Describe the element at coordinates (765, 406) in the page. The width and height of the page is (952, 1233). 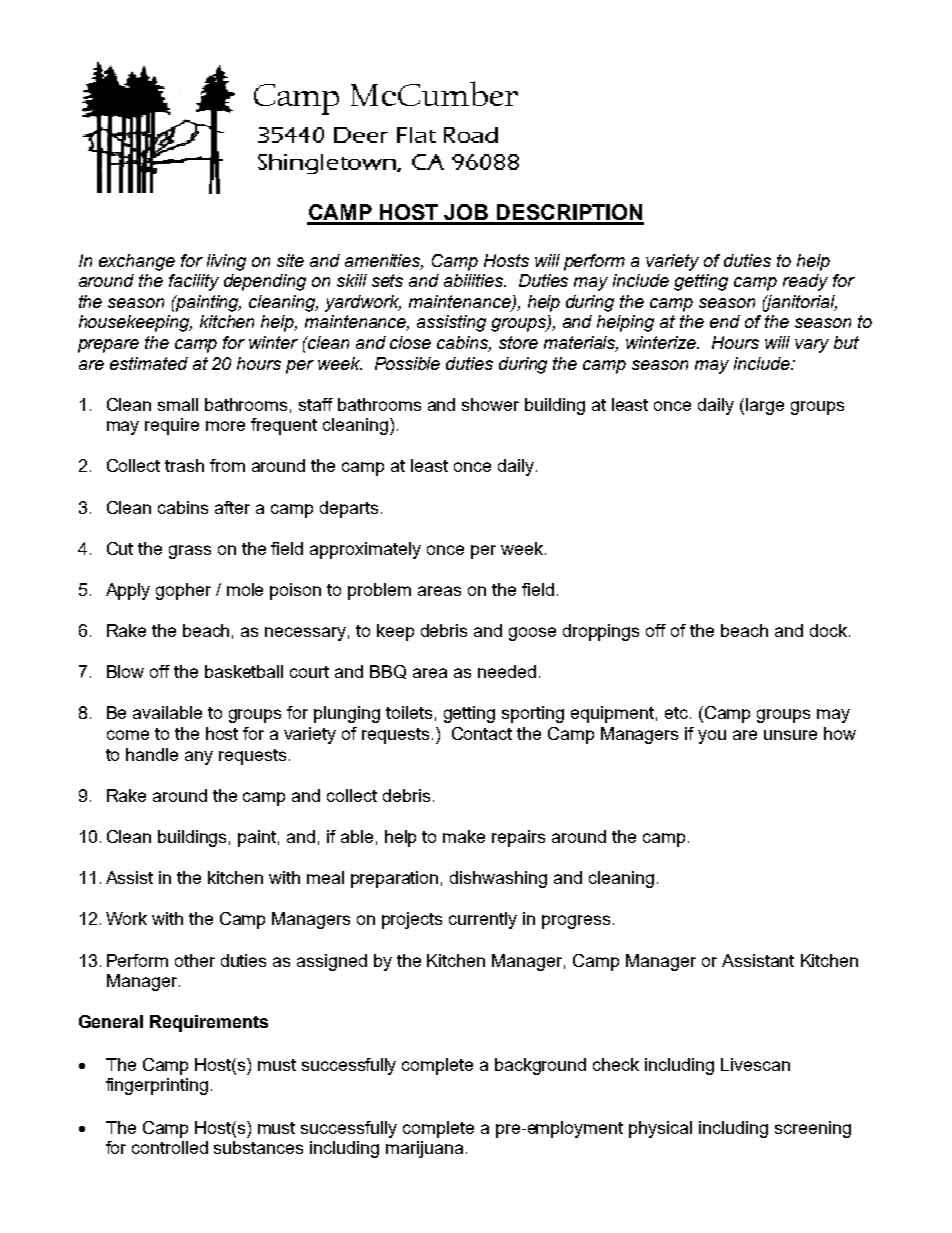
I see `large` at that location.
